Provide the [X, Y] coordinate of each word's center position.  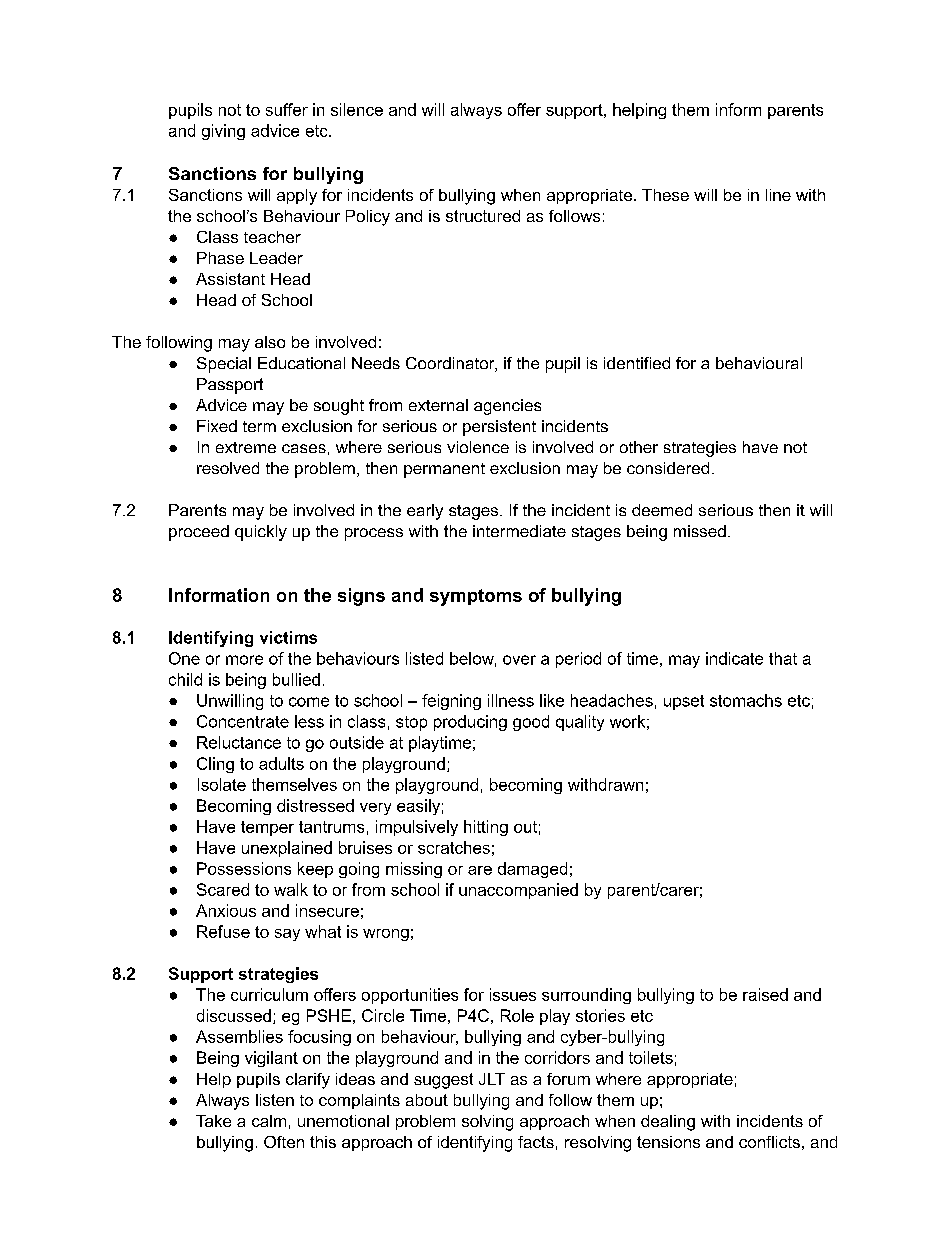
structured [483, 216]
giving [223, 132]
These [665, 195]
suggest [443, 1081]
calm [269, 1121]
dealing [668, 1123]
